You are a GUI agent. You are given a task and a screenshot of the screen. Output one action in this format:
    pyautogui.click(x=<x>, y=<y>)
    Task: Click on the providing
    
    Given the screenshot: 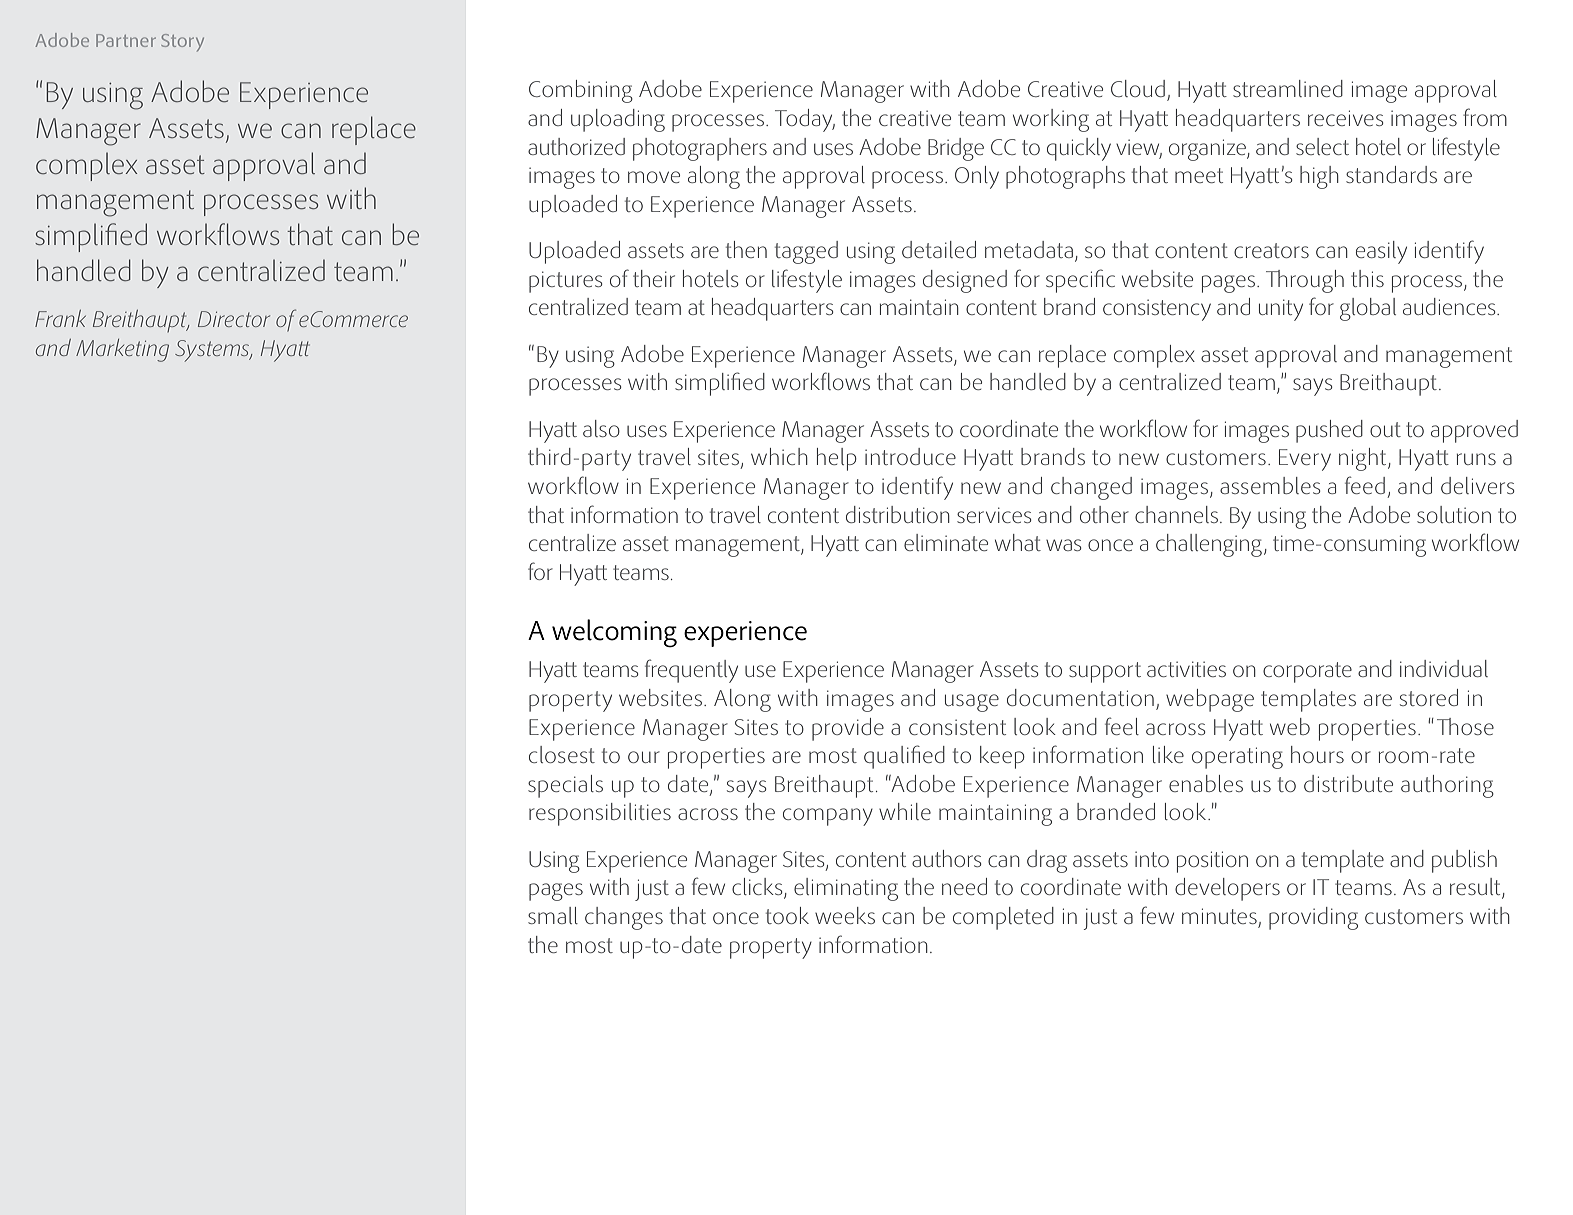 What is the action you would take?
    pyautogui.click(x=1313, y=918)
